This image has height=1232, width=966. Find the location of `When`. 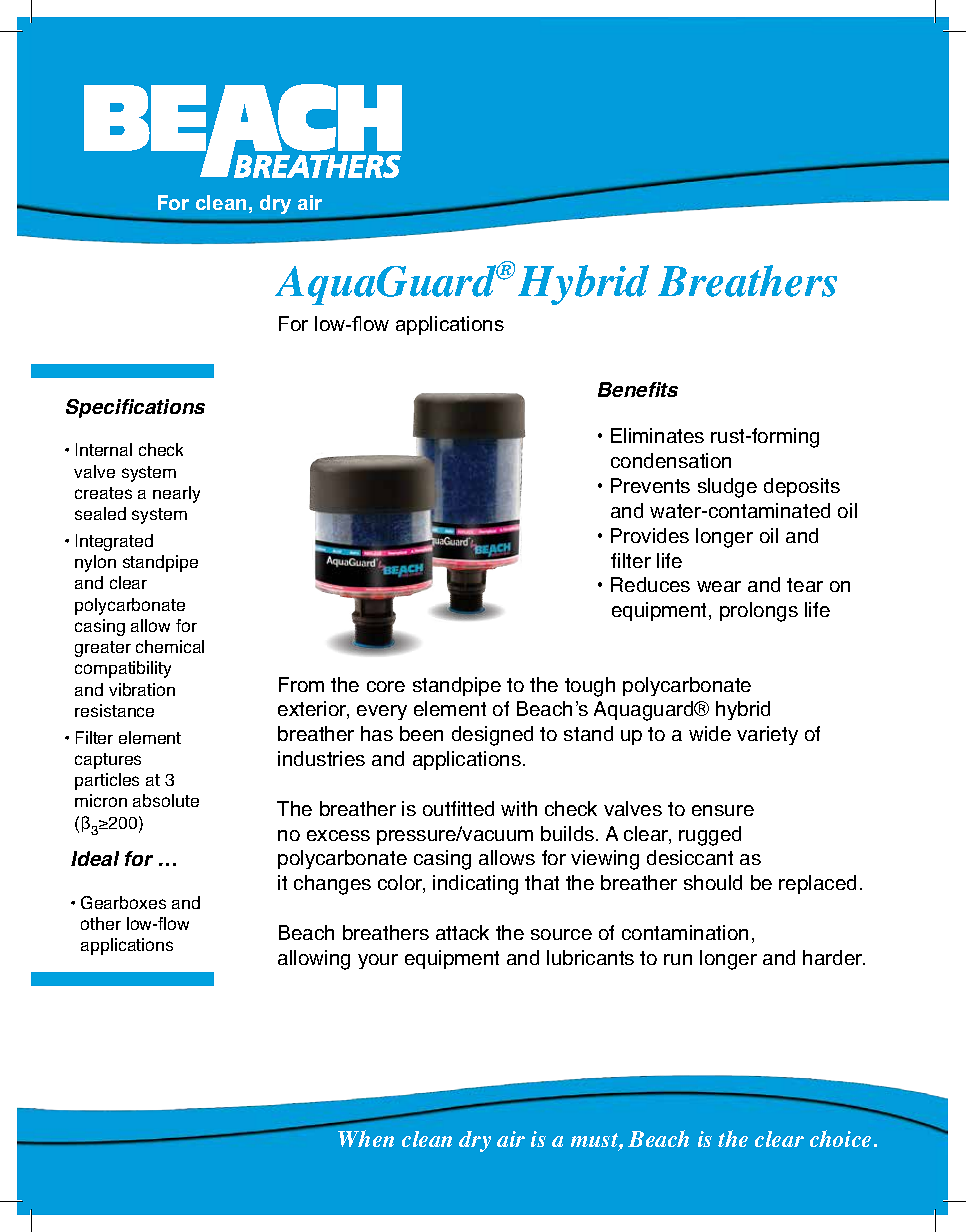

When is located at coordinates (366, 1138).
